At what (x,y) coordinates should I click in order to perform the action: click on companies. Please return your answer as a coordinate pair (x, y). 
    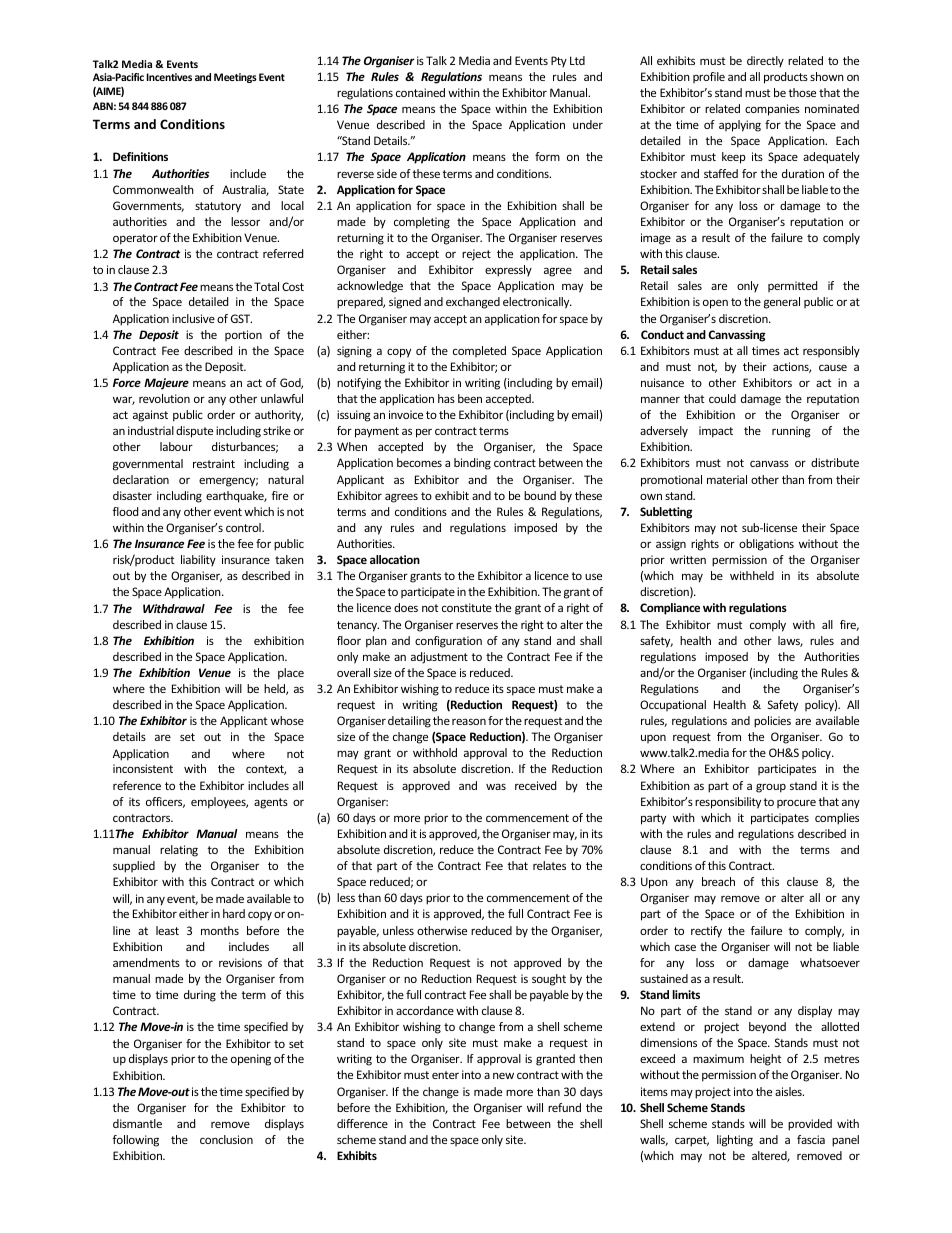
    Looking at the image, I should click on (772, 110).
